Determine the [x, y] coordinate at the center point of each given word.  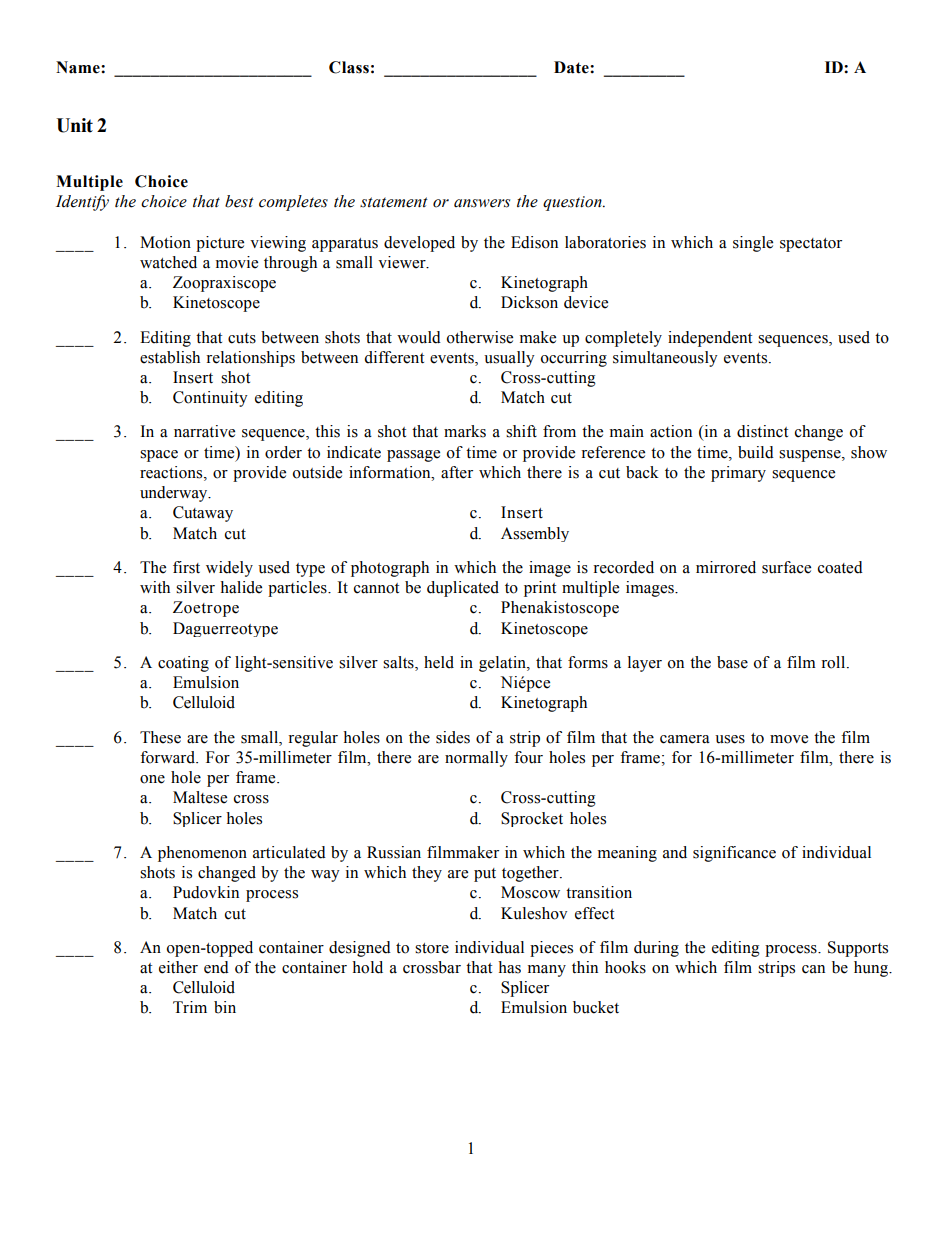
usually [509, 359]
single [753, 244]
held [439, 662]
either [178, 967]
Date [572, 67]
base [732, 662]
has [509, 967]
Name [79, 67]
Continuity [210, 399]
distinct [762, 431]
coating [183, 664]
